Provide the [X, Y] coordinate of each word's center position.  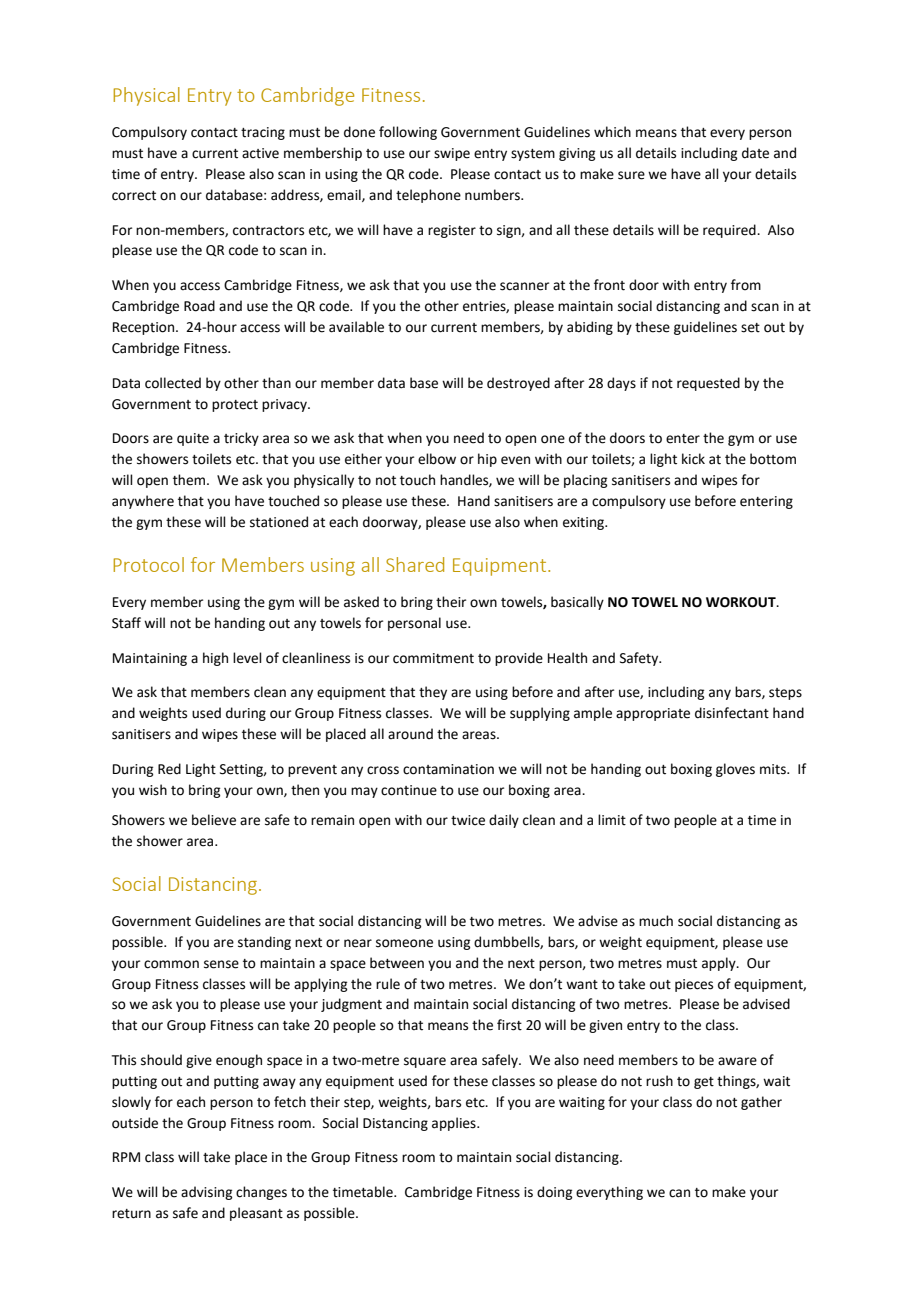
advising [206, 1193]
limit [612, 820]
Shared [415, 564]
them [189, 480]
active [260, 153]
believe [214, 820]
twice [468, 820]
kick [693, 459]
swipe [452, 154]
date [755, 153]
